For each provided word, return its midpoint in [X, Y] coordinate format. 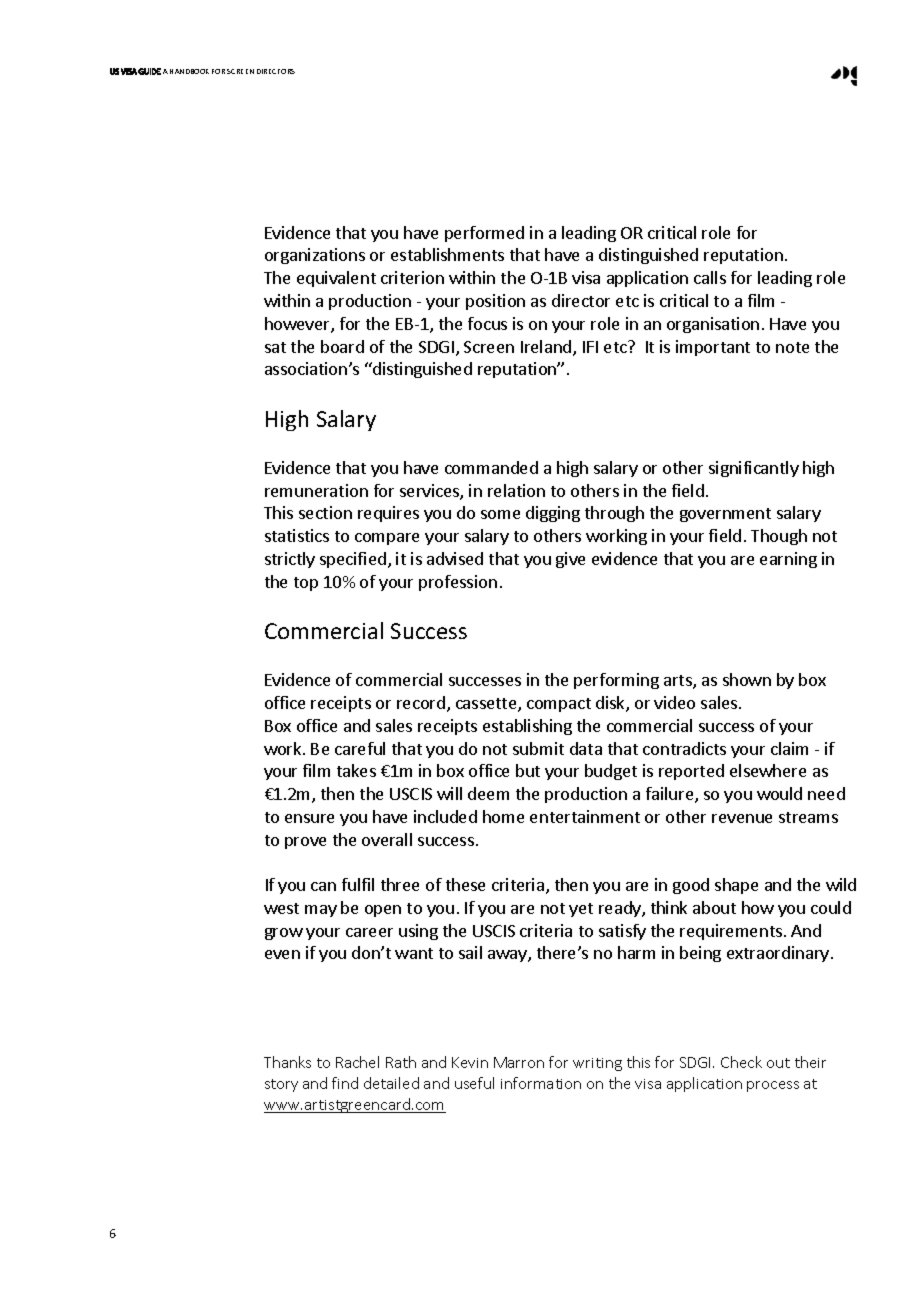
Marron [519, 1062]
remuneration [316, 490]
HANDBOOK [189, 71]
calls [710, 277]
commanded [491, 467]
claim [789, 748]
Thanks [287, 1062]
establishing [527, 727]
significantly [754, 469]
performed [484, 234]
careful [360, 748]
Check [741, 1062]
